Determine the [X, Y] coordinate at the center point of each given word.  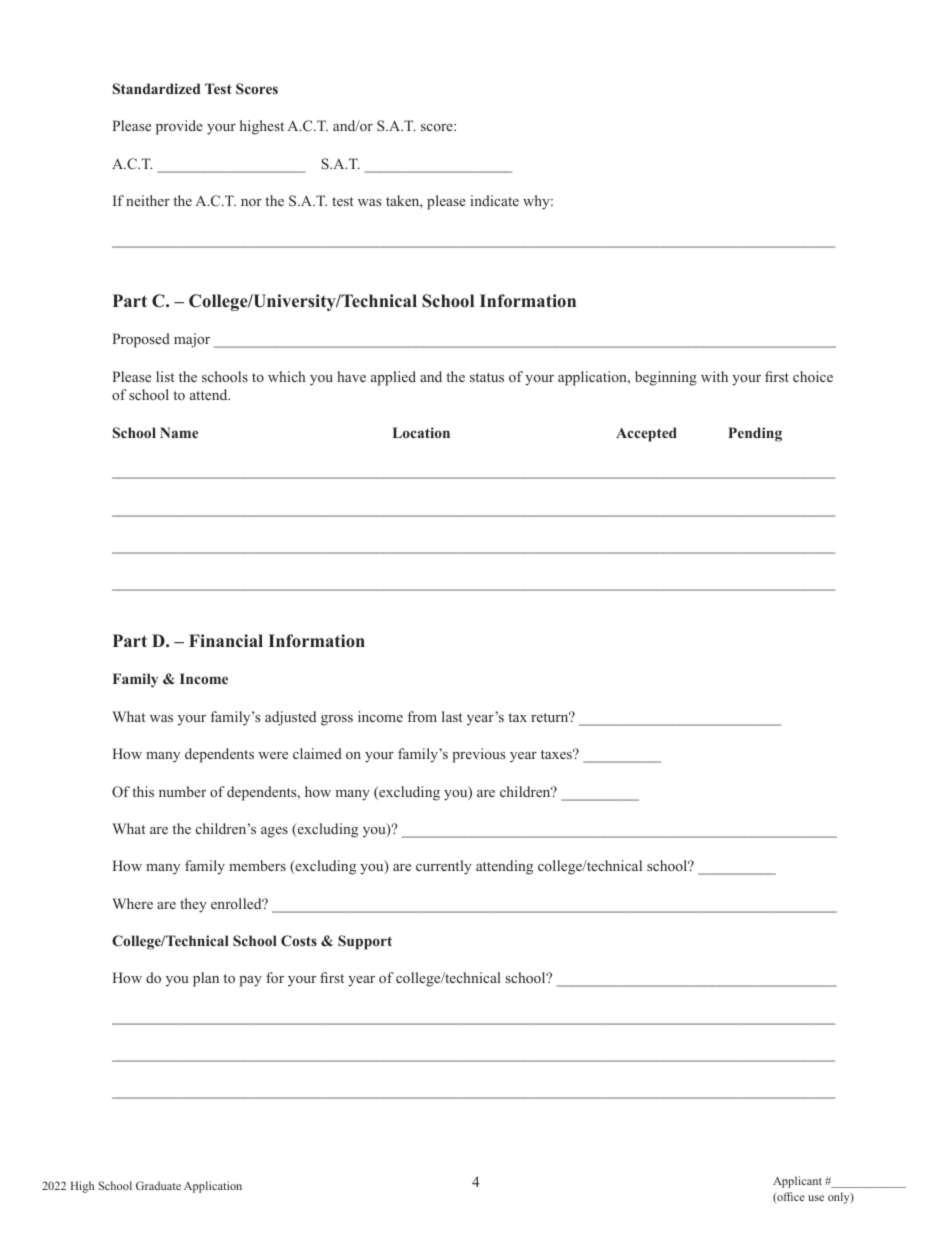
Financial [226, 641]
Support [365, 942]
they [193, 905]
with [714, 376]
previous [478, 755]
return [551, 716]
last [452, 716]
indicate [494, 200]
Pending [755, 434]
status [487, 377]
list [165, 376]
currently [444, 867]
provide [179, 127]
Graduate [158, 1185]
